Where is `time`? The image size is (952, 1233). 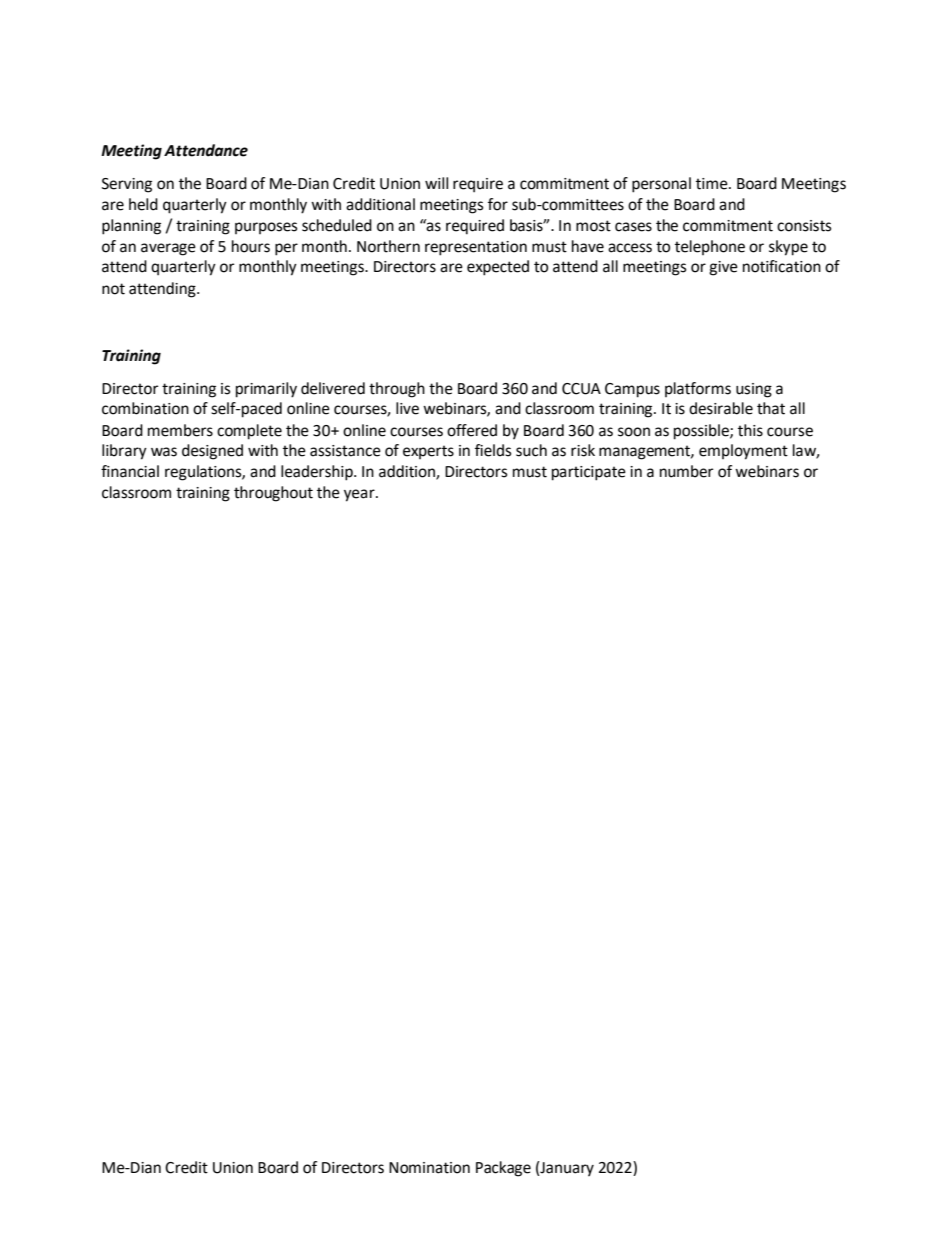
time is located at coordinates (713, 184).
